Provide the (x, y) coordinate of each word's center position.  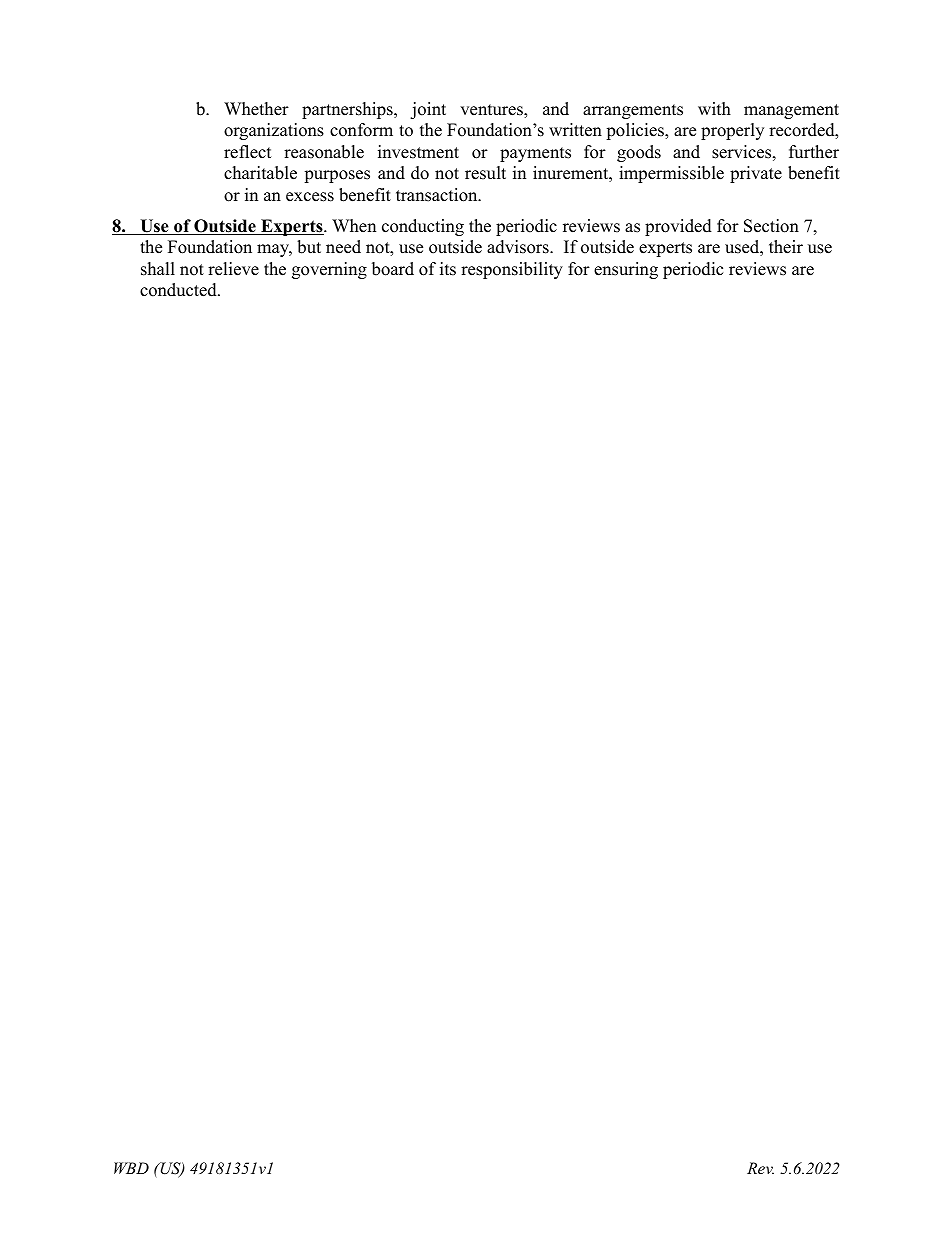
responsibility (512, 270)
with (714, 108)
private (756, 174)
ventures (492, 111)
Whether (256, 109)
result (485, 173)
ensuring (626, 270)
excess (310, 197)
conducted (179, 290)
